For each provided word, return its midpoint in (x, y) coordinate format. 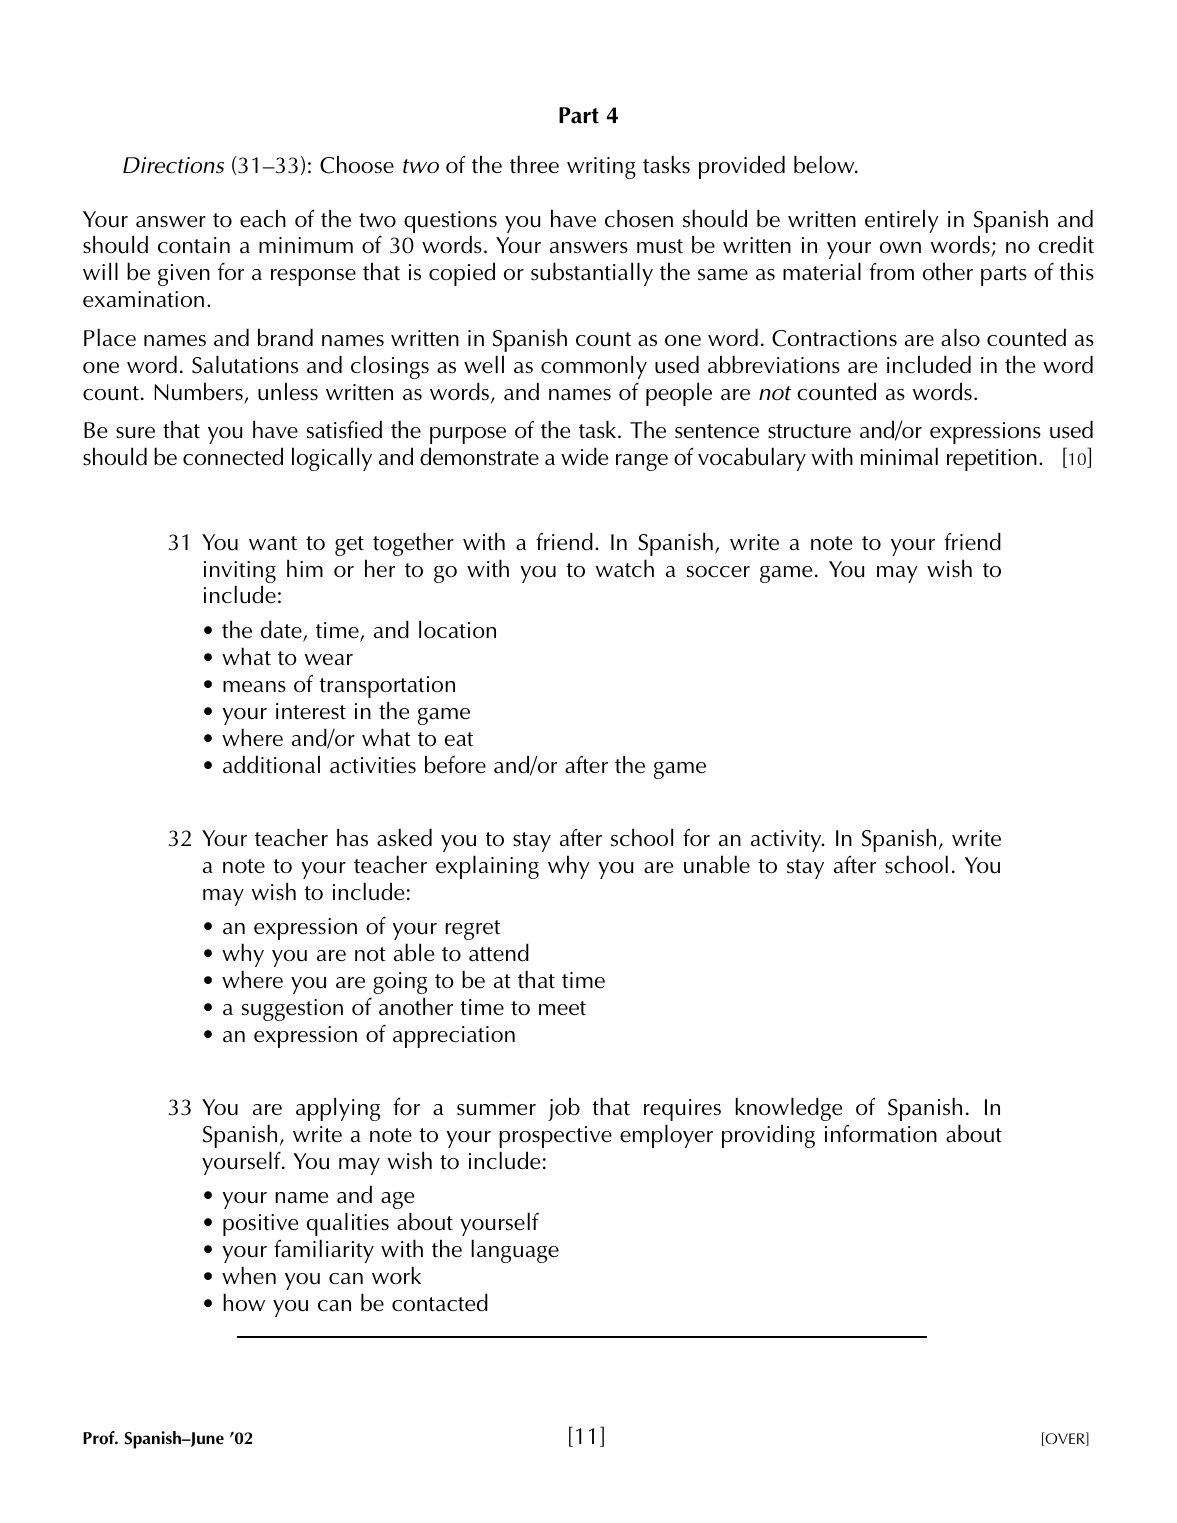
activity (787, 841)
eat (459, 739)
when (249, 1275)
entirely (902, 221)
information (881, 1133)
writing (601, 168)
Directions (173, 165)
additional (271, 764)
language (515, 1251)
